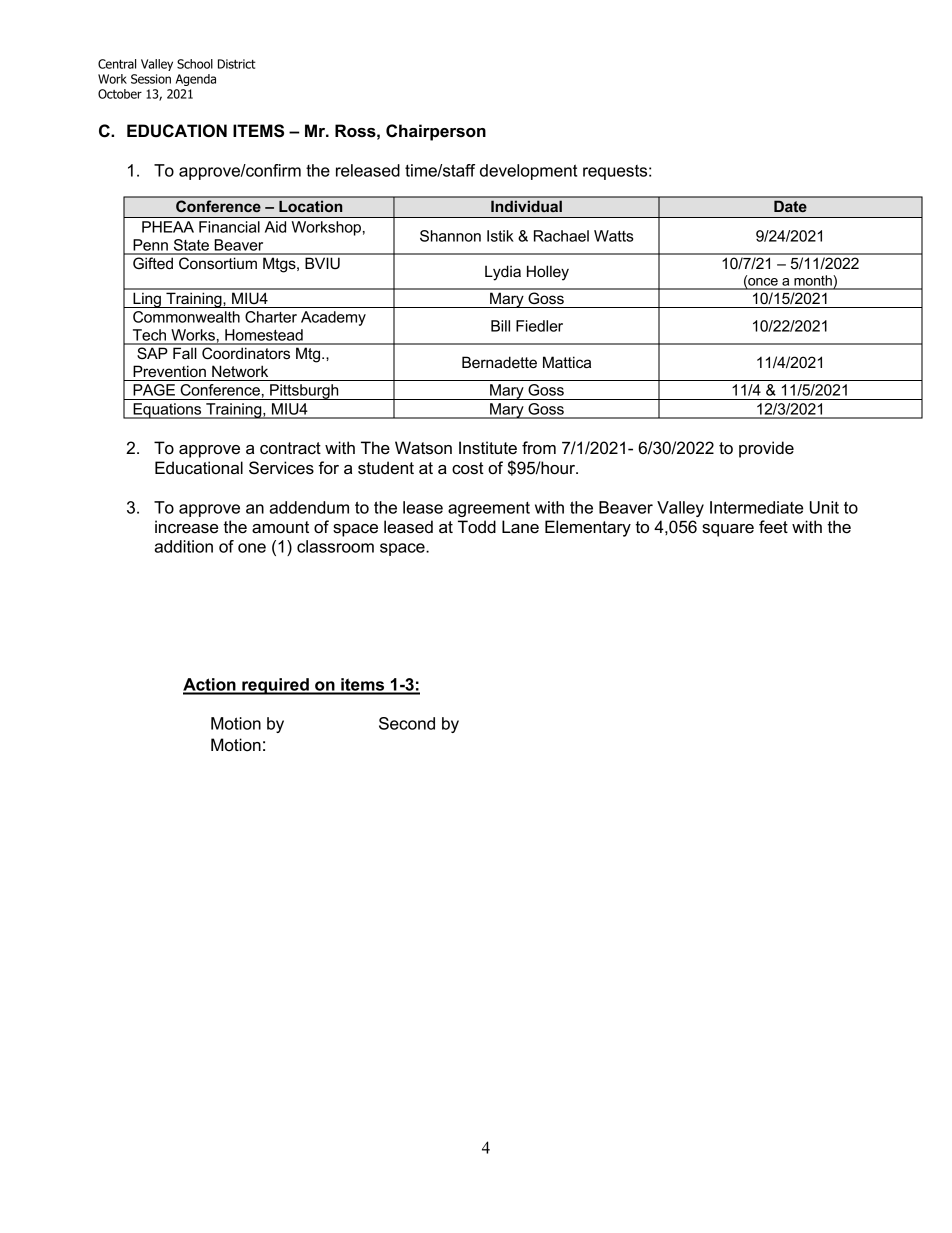 The height and width of the image is (1233, 952). Describe the element at coordinates (790, 206) in the image. I see `Date` at that location.
